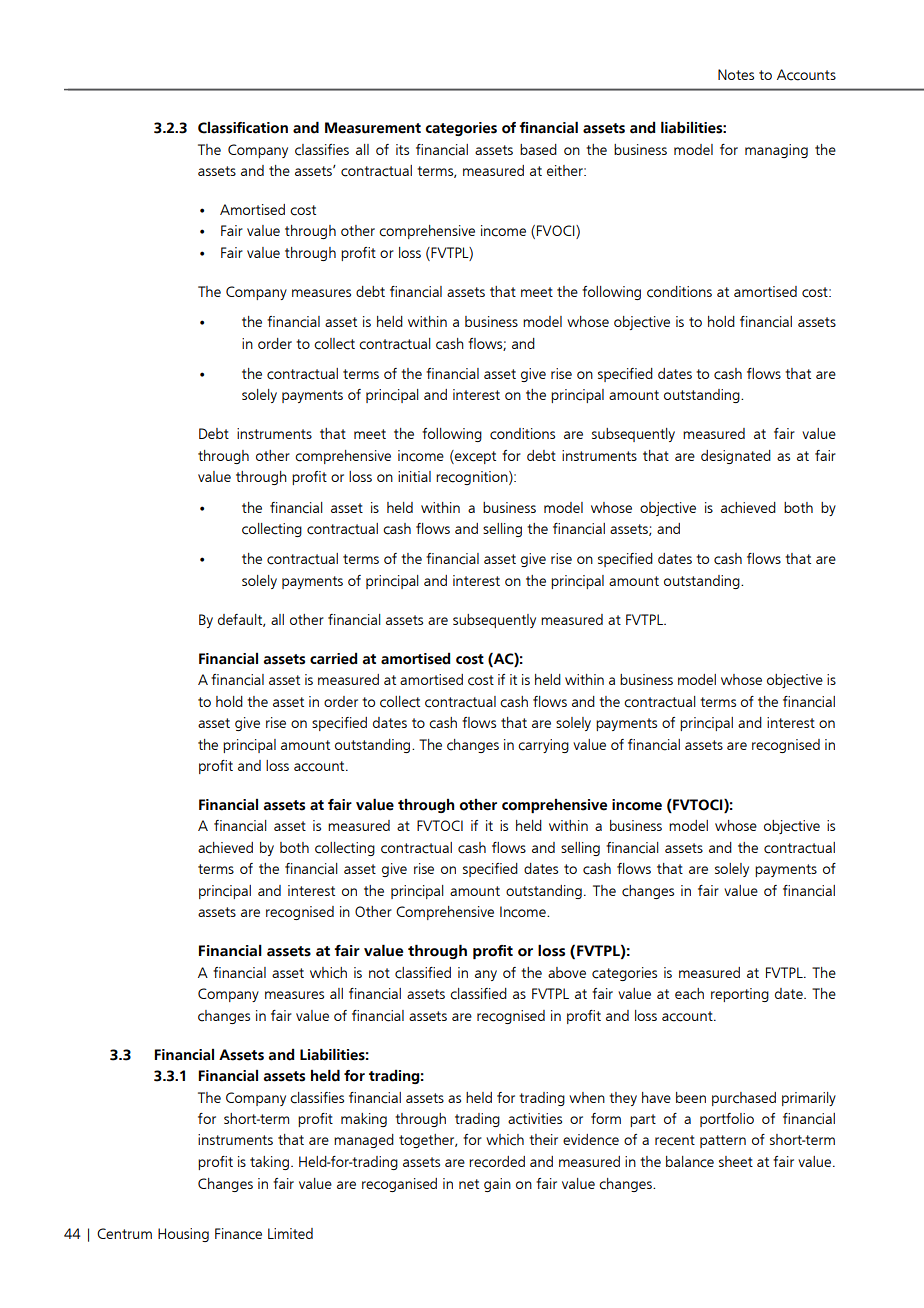 This image has height=1308, width=924. What do you see at coordinates (243, 128) in the image?
I see `Classification` at bounding box center [243, 128].
